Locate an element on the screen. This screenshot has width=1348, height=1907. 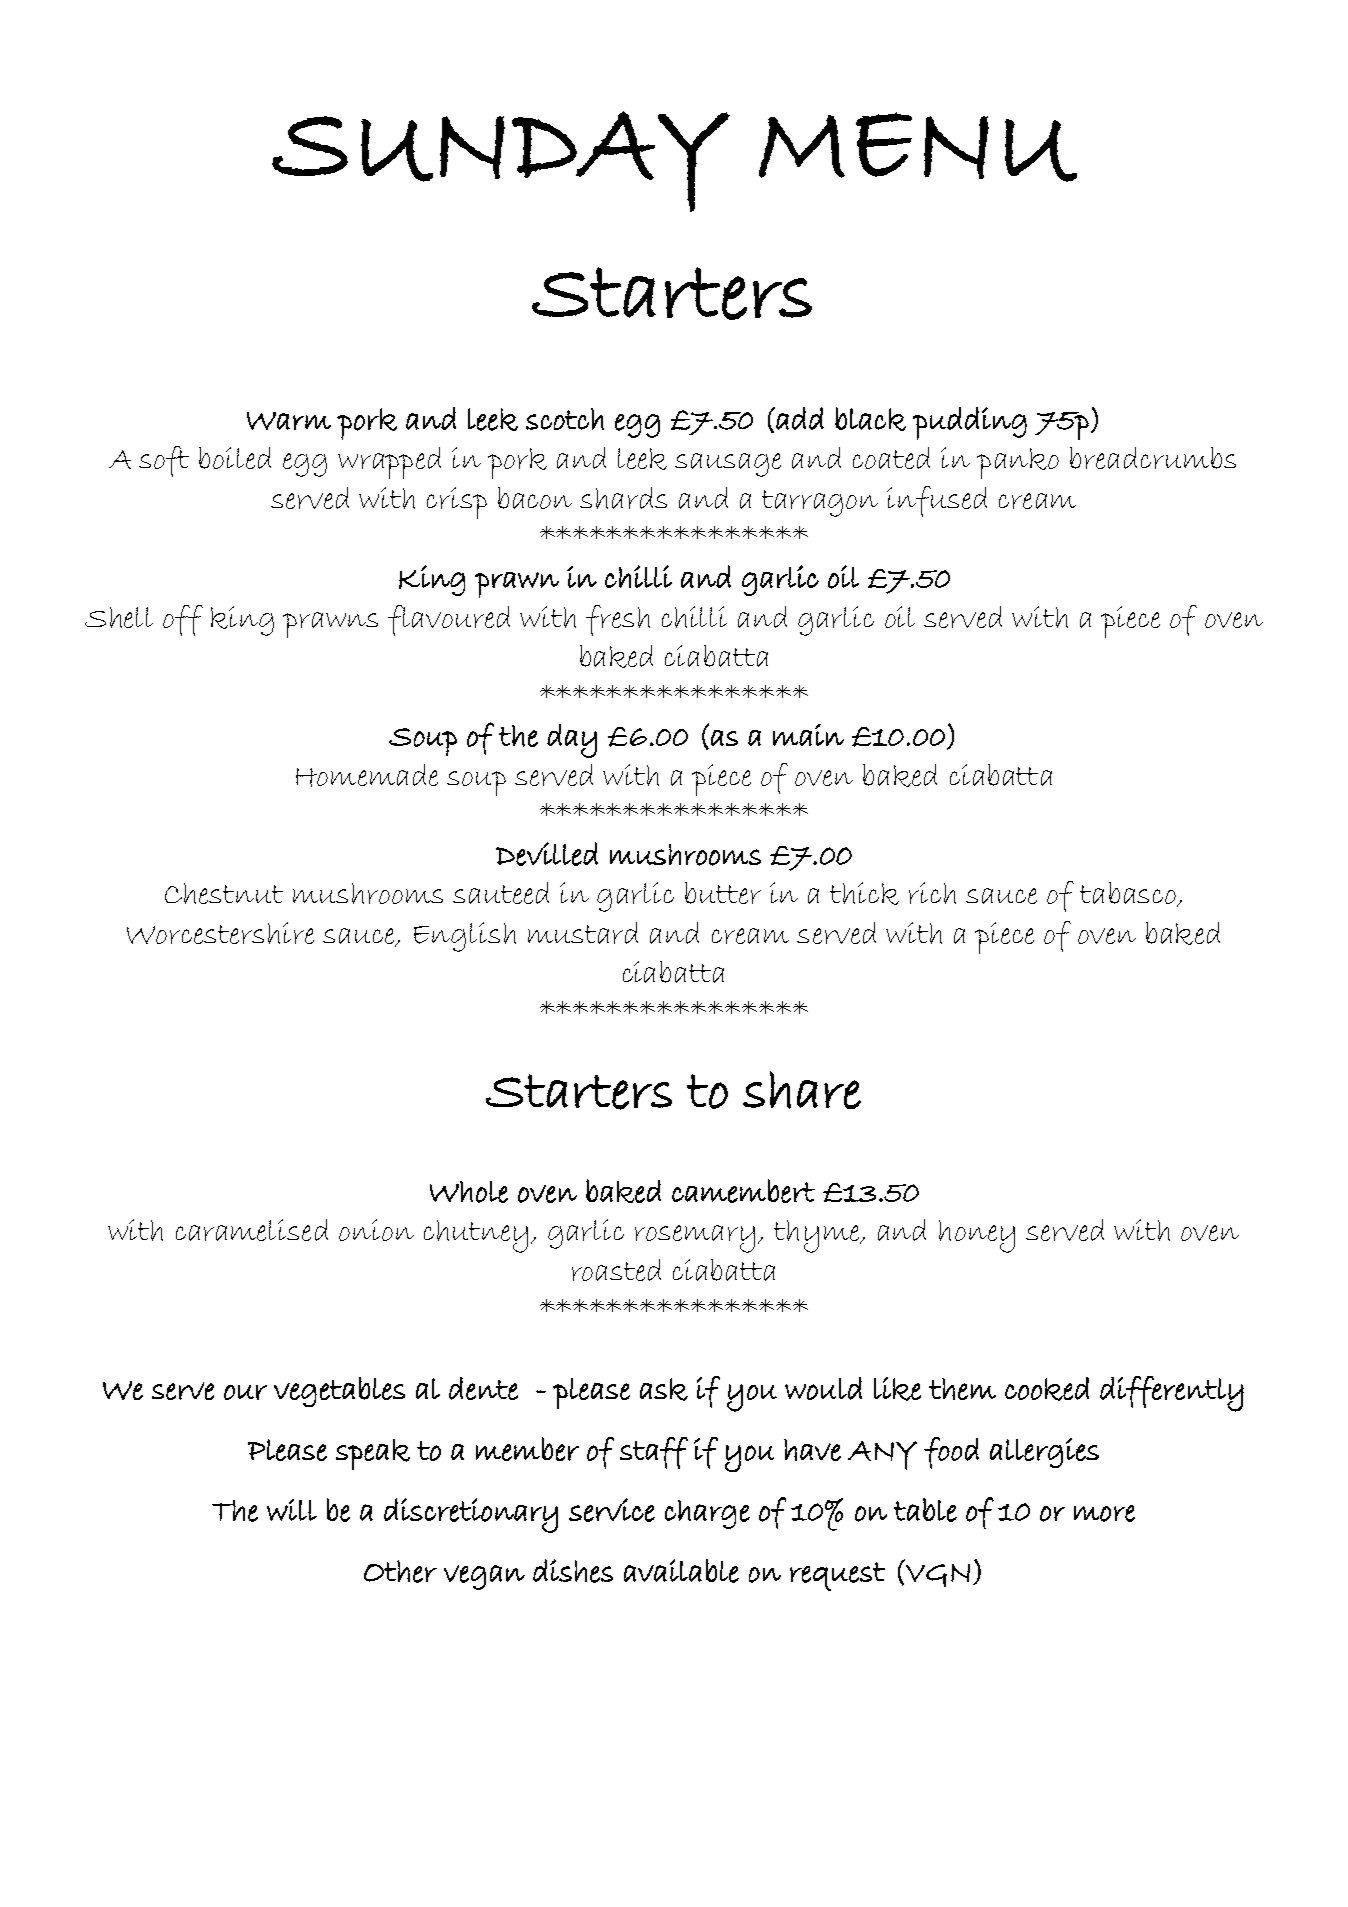
will is located at coordinates (292, 1510).
